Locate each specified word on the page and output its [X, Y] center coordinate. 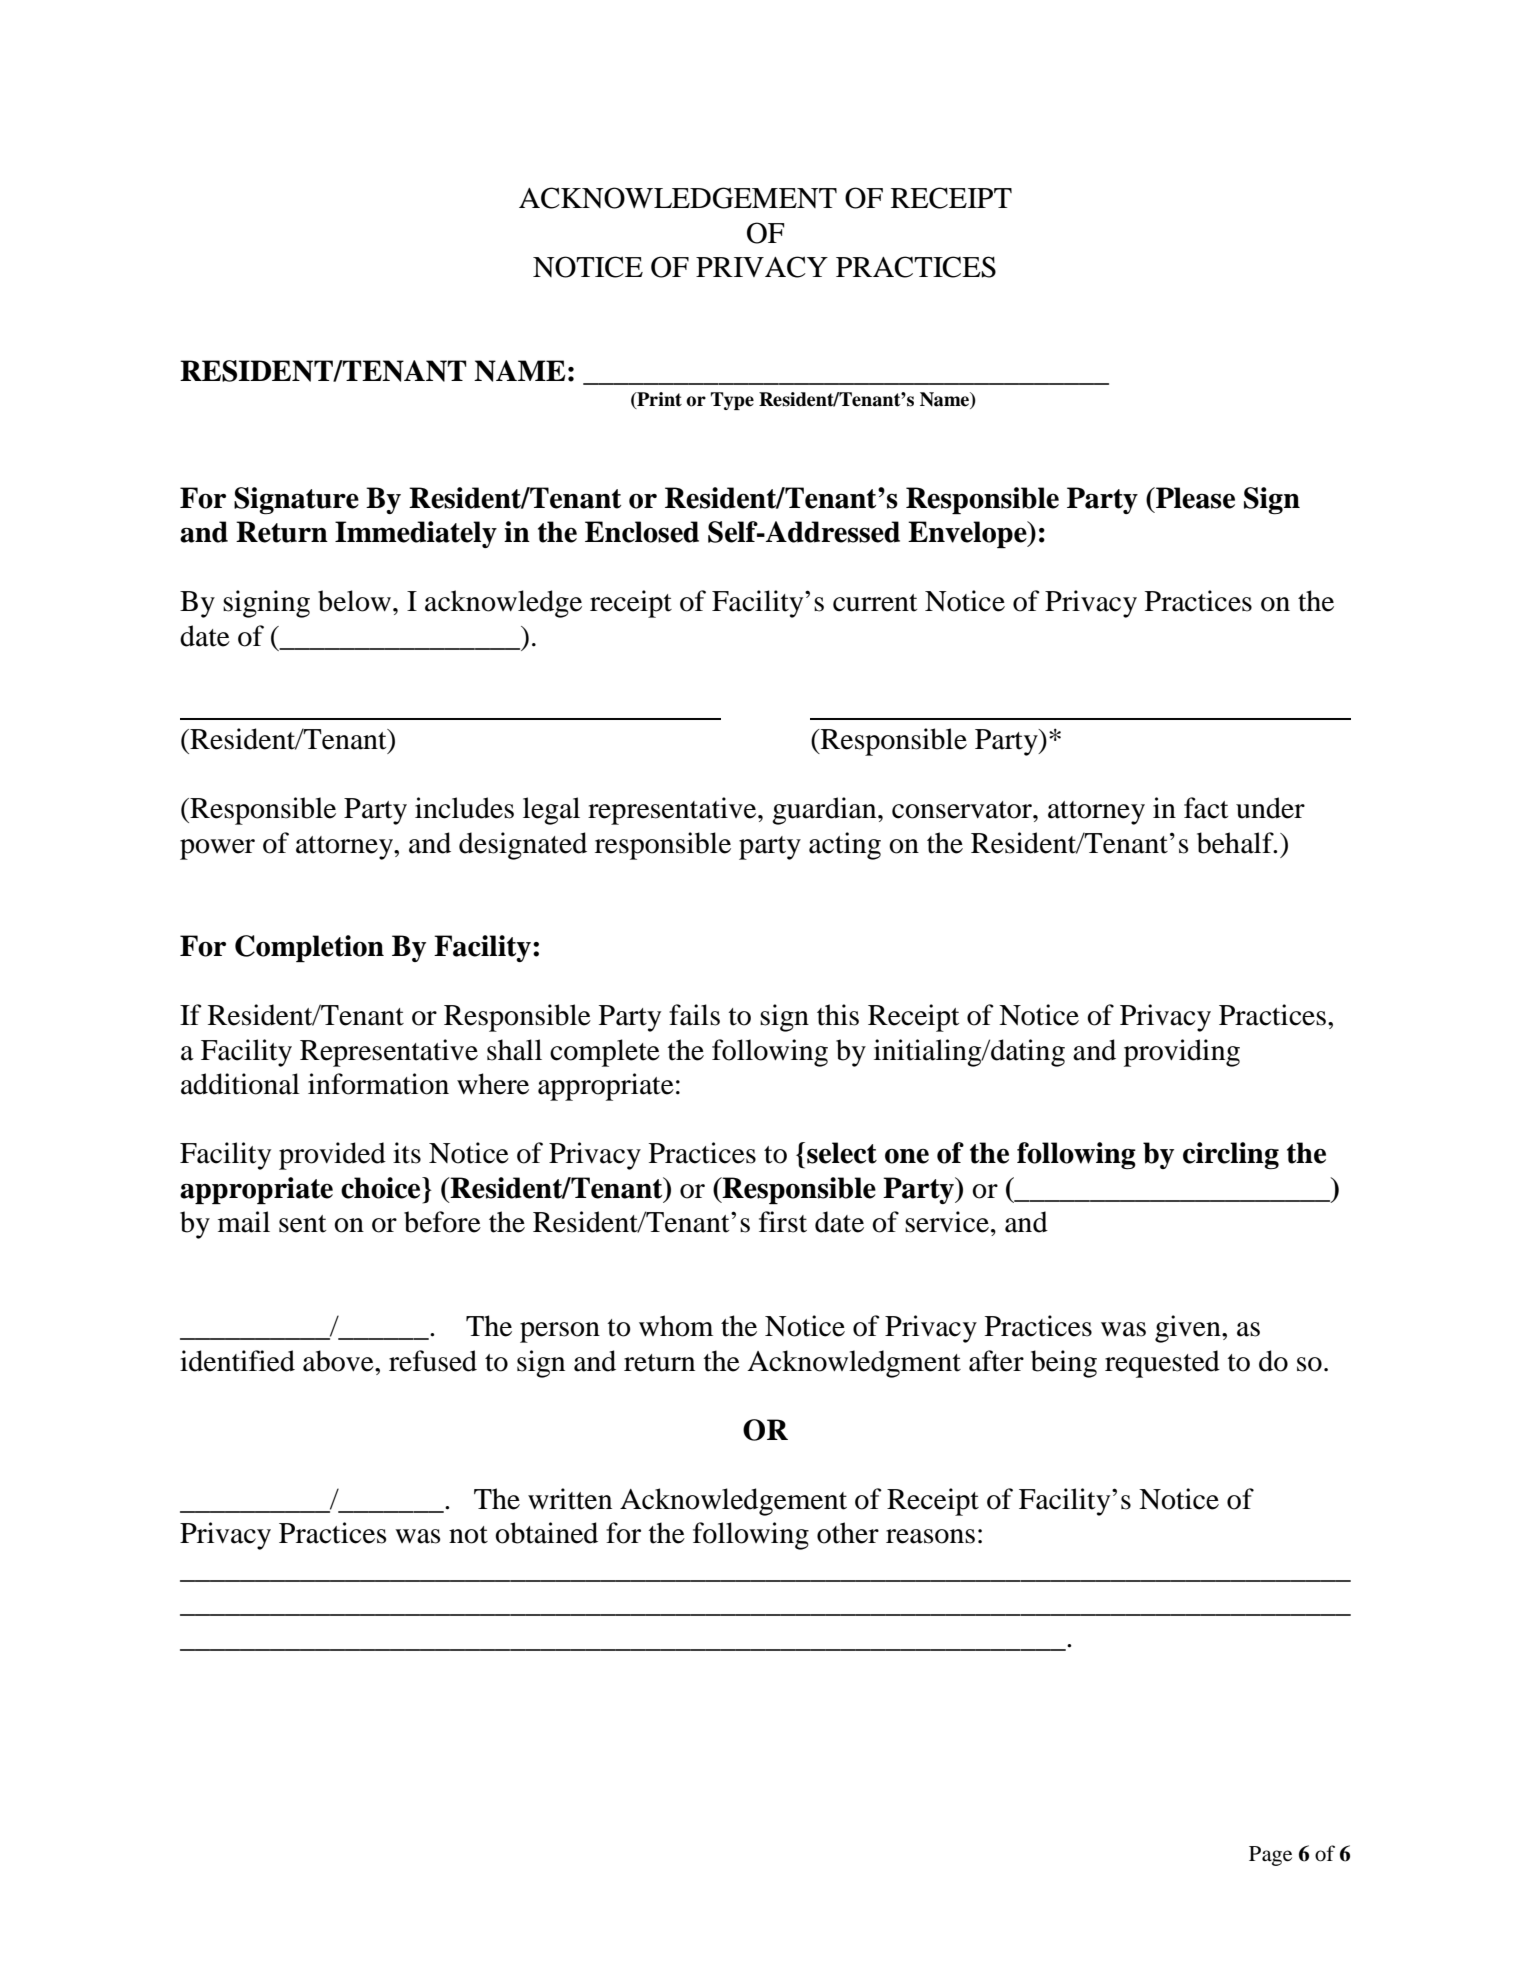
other [848, 1533]
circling [1231, 1156]
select [842, 1153]
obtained [546, 1533]
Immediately [416, 534]
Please [1194, 498]
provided [332, 1156]
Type [732, 401]
